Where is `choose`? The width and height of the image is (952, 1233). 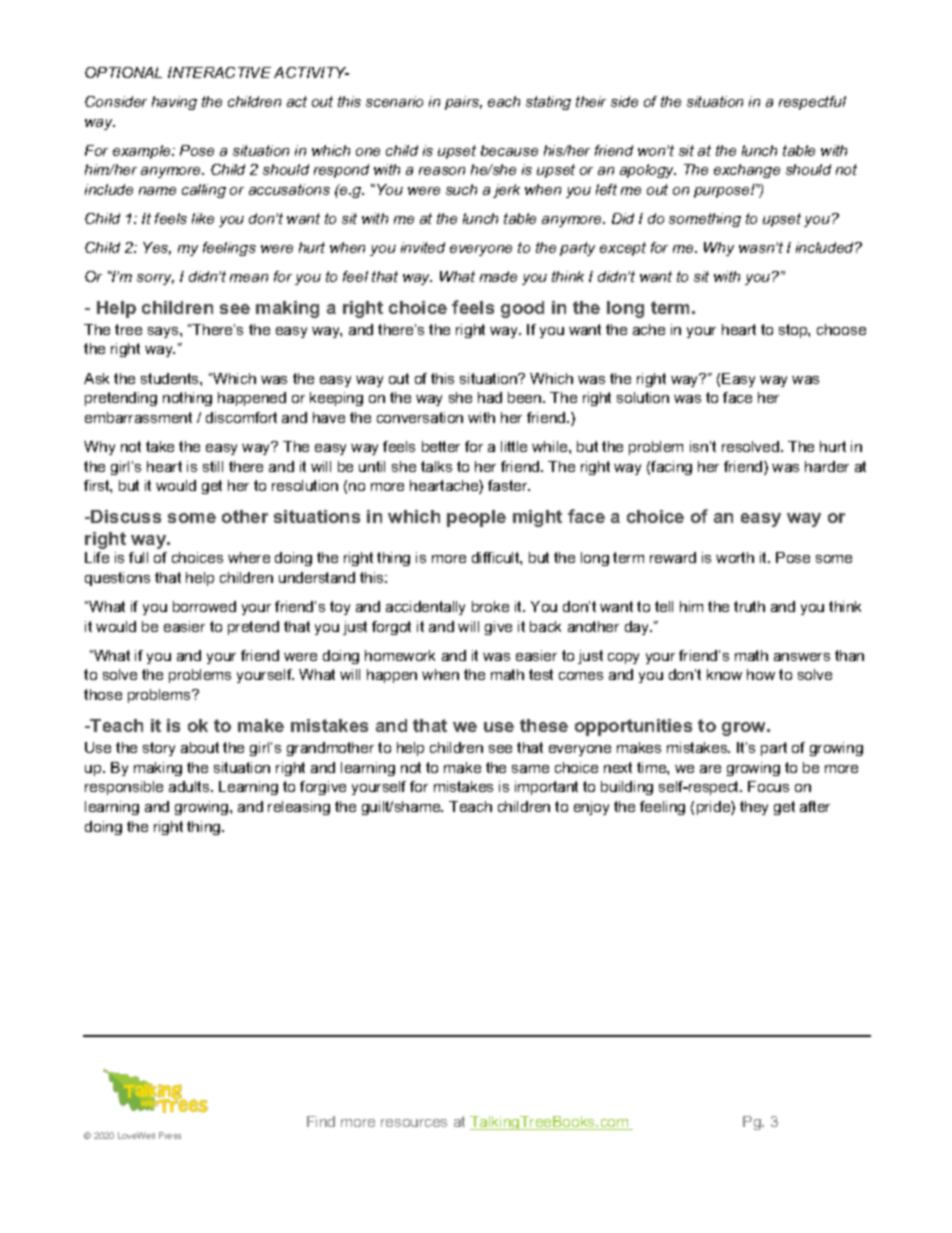
choose is located at coordinates (841, 329).
